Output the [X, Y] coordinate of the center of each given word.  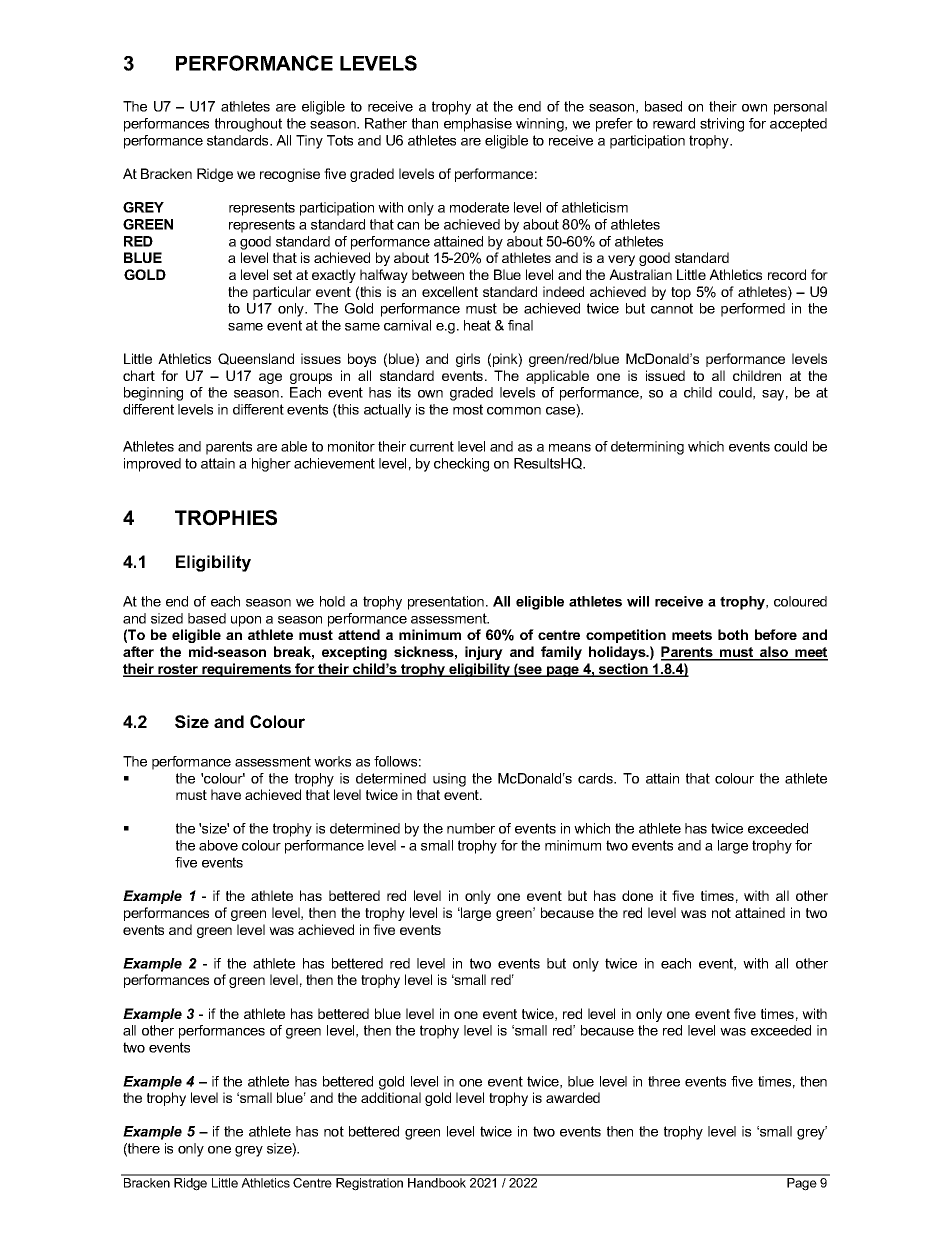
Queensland [256, 359]
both [733, 634]
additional [391, 1097]
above [218, 845]
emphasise [478, 125]
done [637, 895]
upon [246, 621]
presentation [446, 603]
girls [468, 360]
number [471, 828]
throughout [248, 125]
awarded [573, 1097]
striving [722, 125]
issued [665, 375]
